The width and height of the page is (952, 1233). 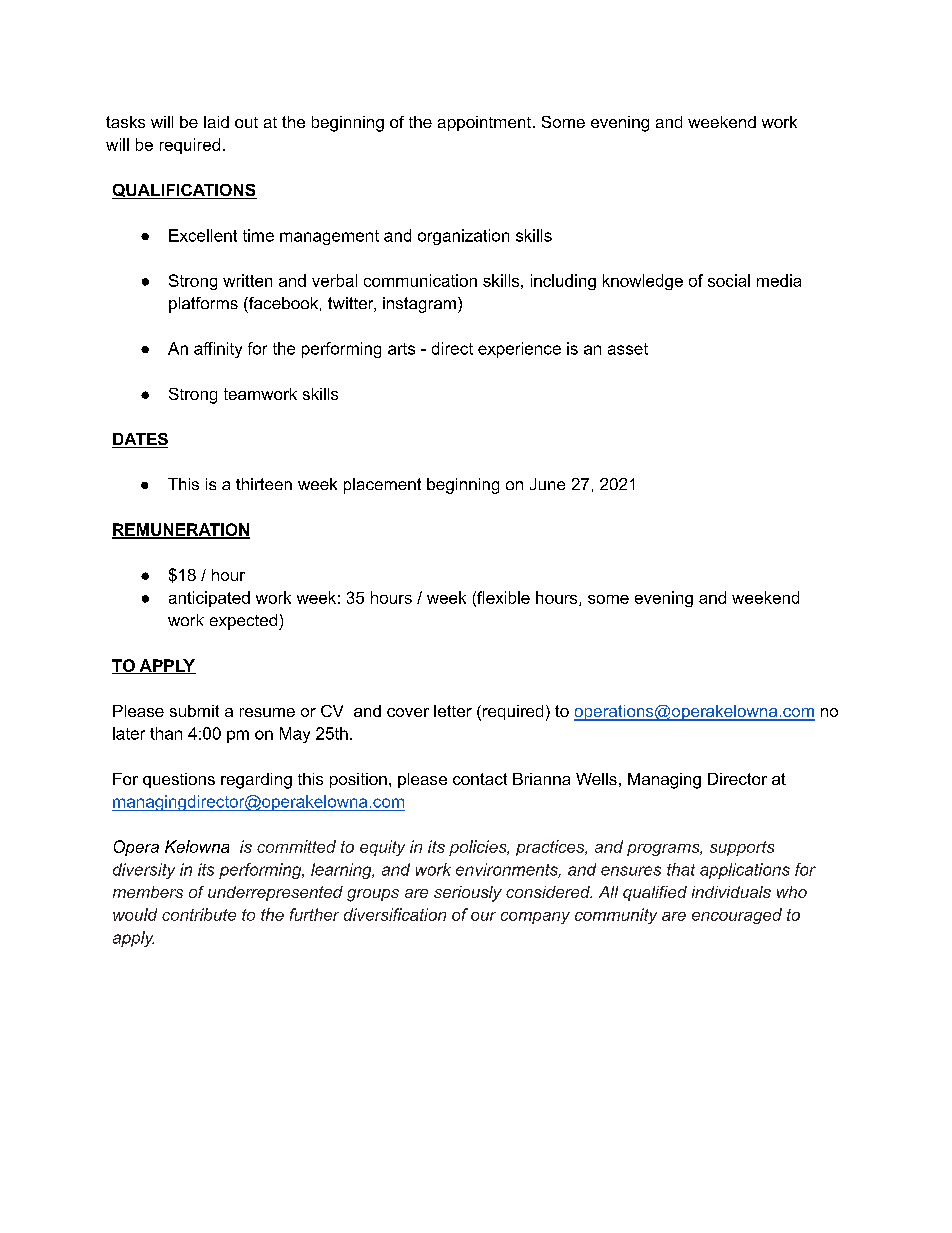 I want to click on expected, so click(x=245, y=622).
